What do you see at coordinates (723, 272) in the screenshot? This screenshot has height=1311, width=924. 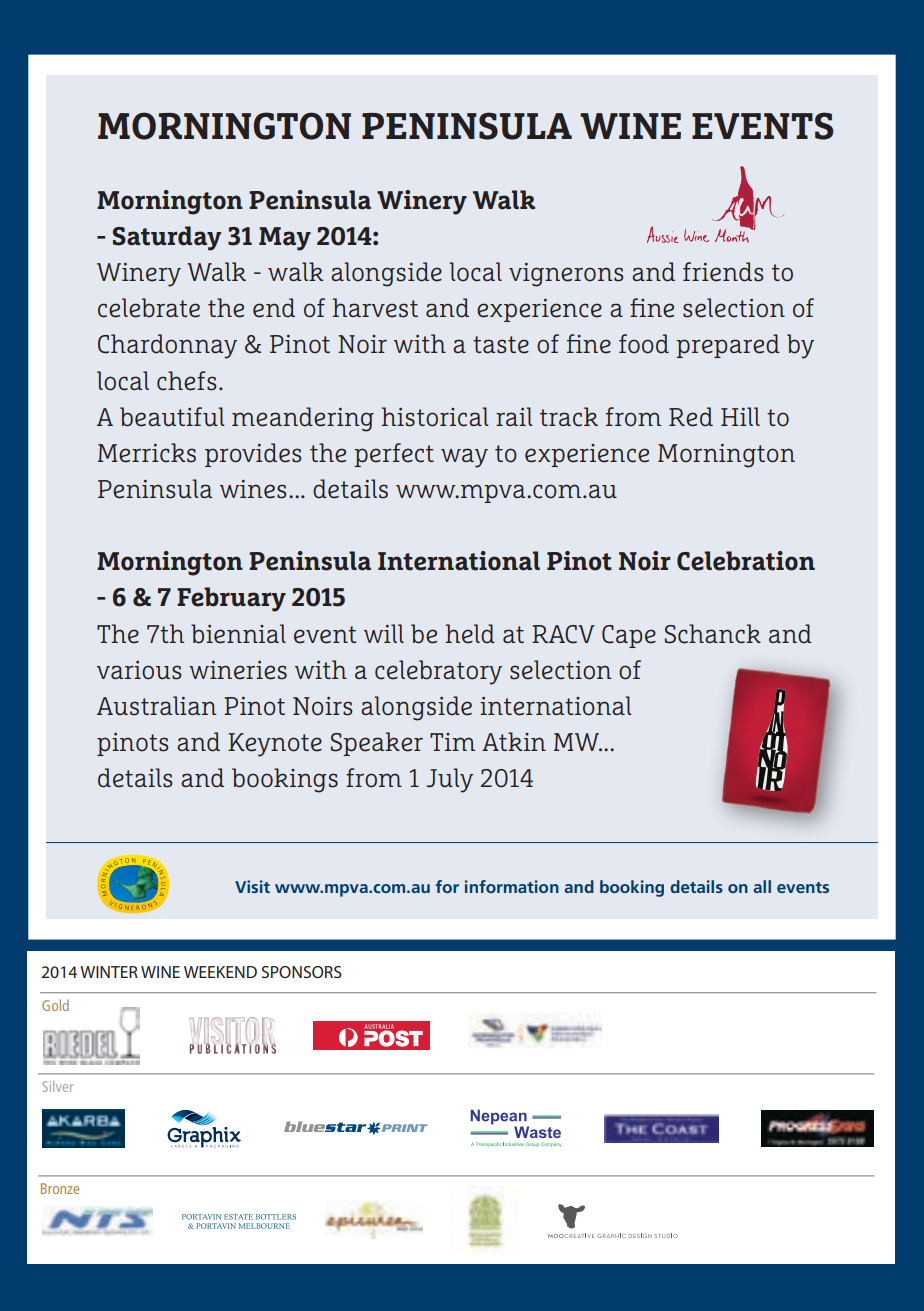 I see `friends` at bounding box center [723, 272].
